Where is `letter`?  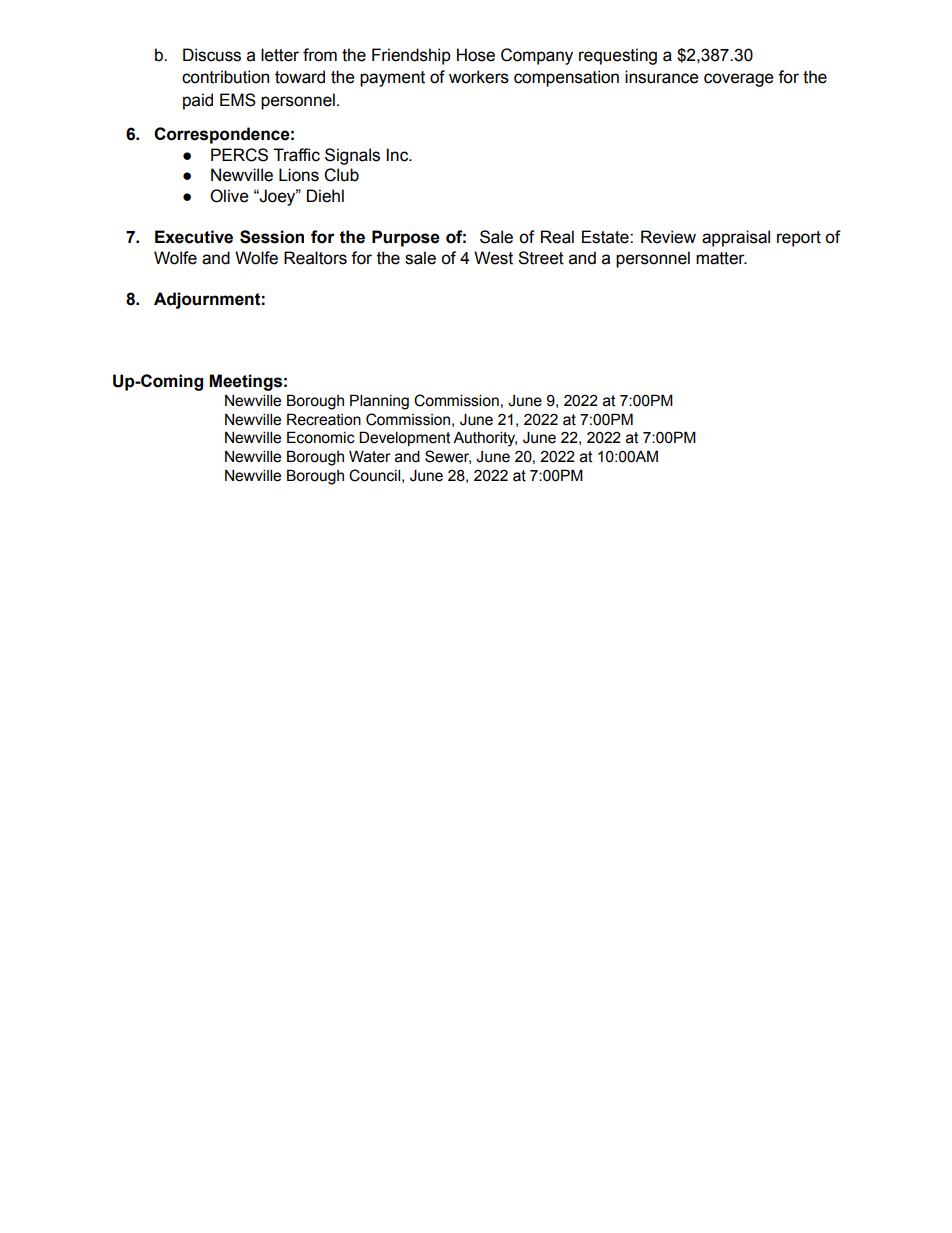
letter is located at coordinates (280, 55).
